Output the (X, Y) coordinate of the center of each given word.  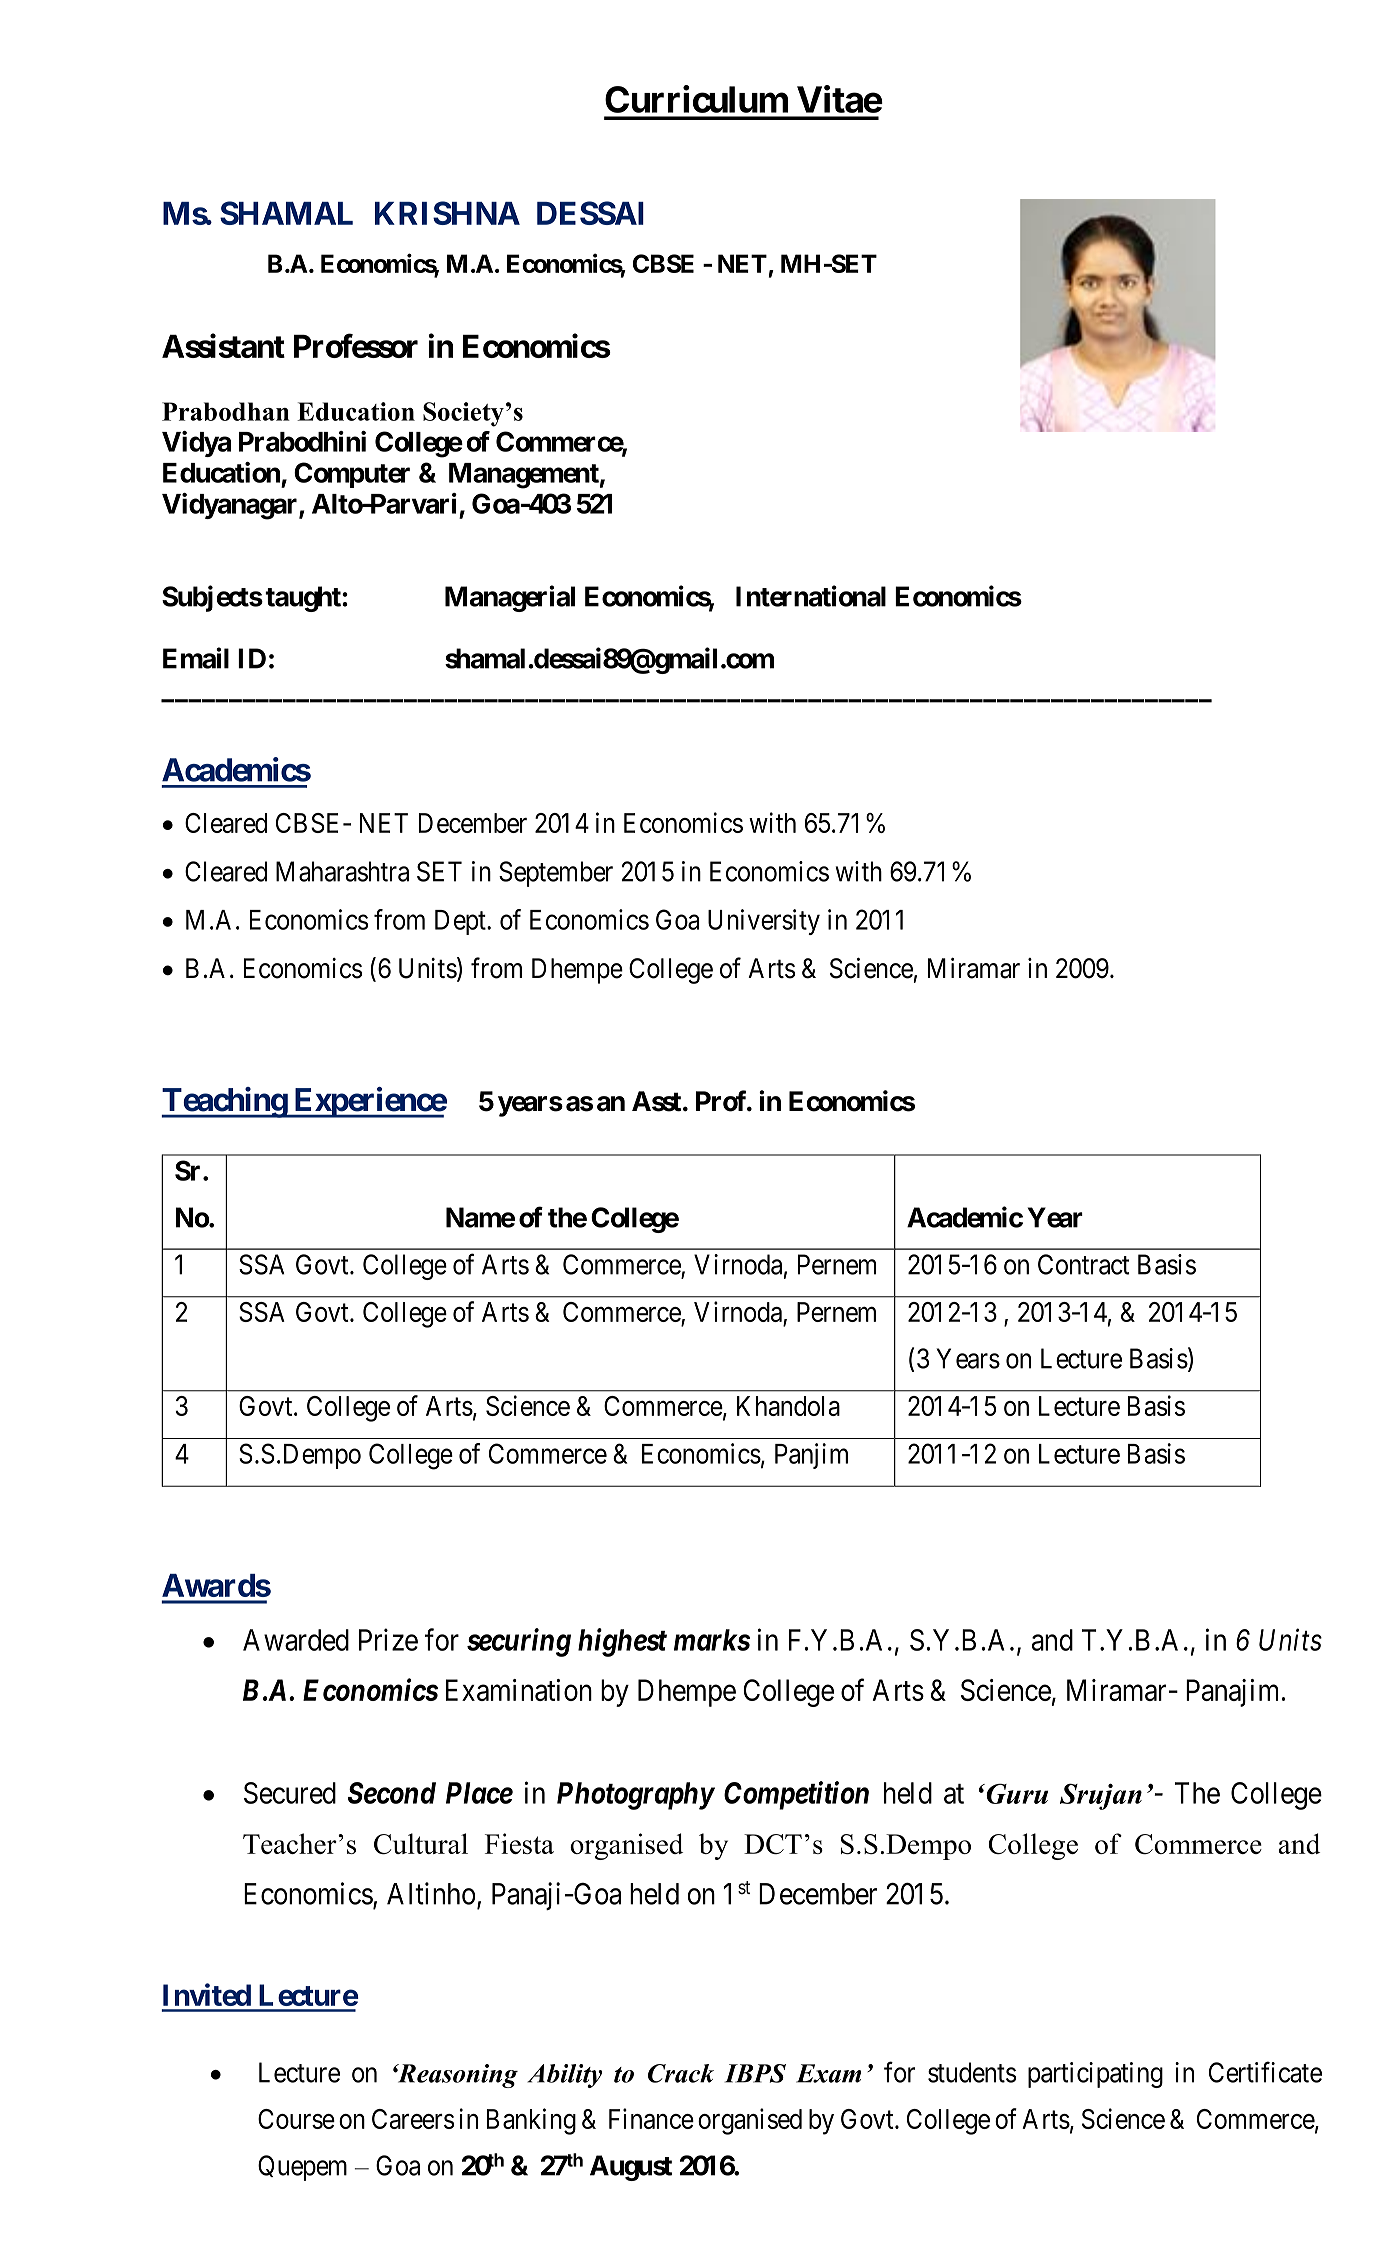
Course (296, 2119)
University (764, 922)
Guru (1016, 1793)
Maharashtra (342, 871)
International (811, 596)
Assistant (223, 346)
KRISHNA (447, 213)
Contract (1084, 1264)
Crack (681, 2073)
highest (622, 1642)
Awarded (296, 1640)
